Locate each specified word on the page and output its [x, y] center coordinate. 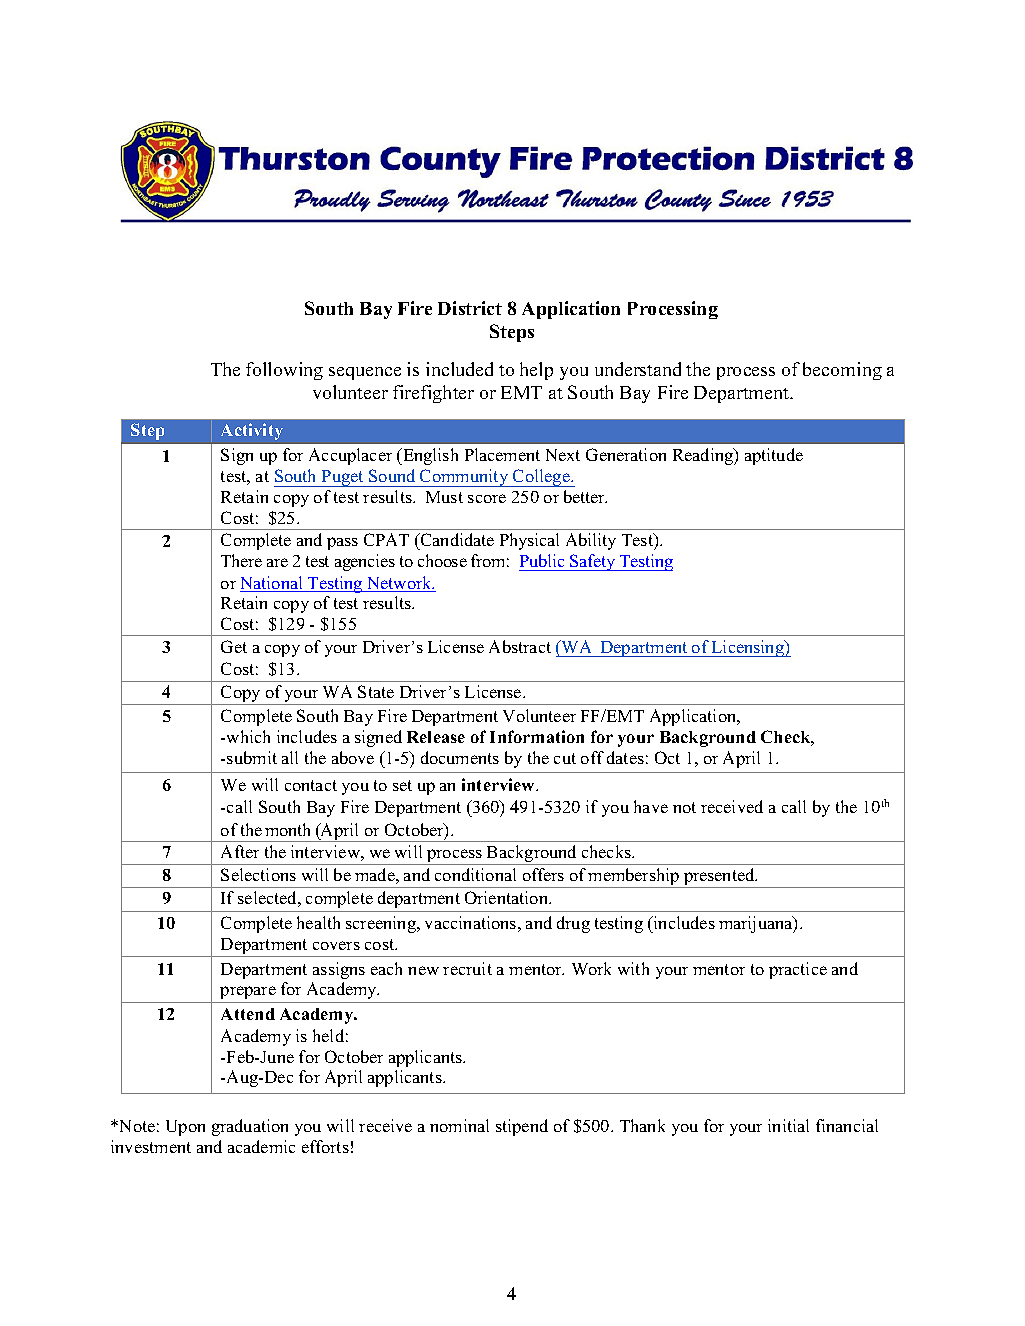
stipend [522, 1127]
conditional [475, 874]
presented [719, 878]
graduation [250, 1127]
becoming [842, 371]
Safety [593, 562]
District [470, 308]
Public [543, 562]
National [273, 584]
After [240, 851]
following [284, 371]
